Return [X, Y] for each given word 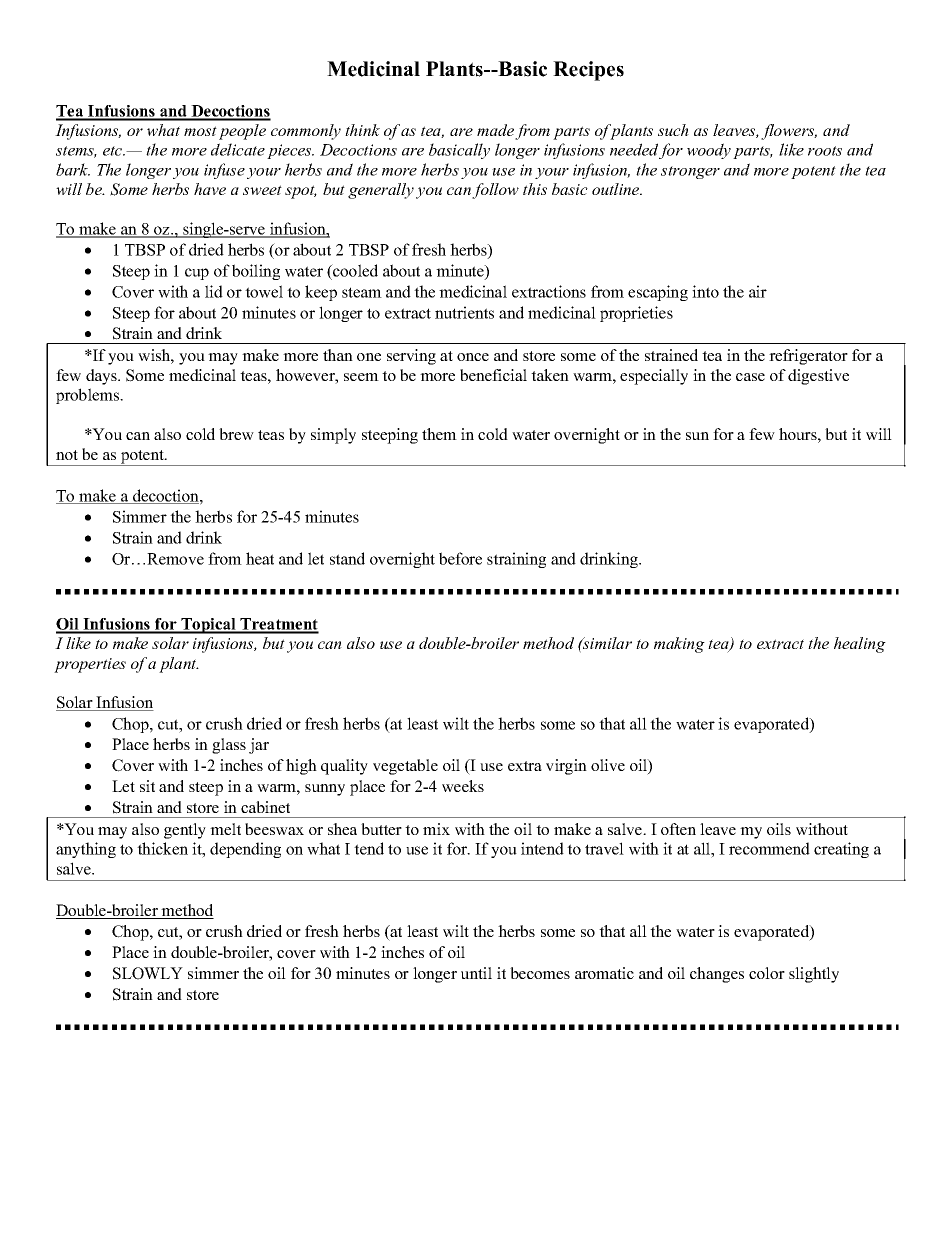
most [200, 131]
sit [147, 786]
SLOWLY [148, 973]
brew [236, 434]
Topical [208, 626]
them [439, 434]
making [679, 645]
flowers [789, 132]
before [460, 558]
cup [197, 274]
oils [779, 829]
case [750, 377]
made [495, 130]
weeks [463, 786]
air [758, 291]
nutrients [464, 312]
